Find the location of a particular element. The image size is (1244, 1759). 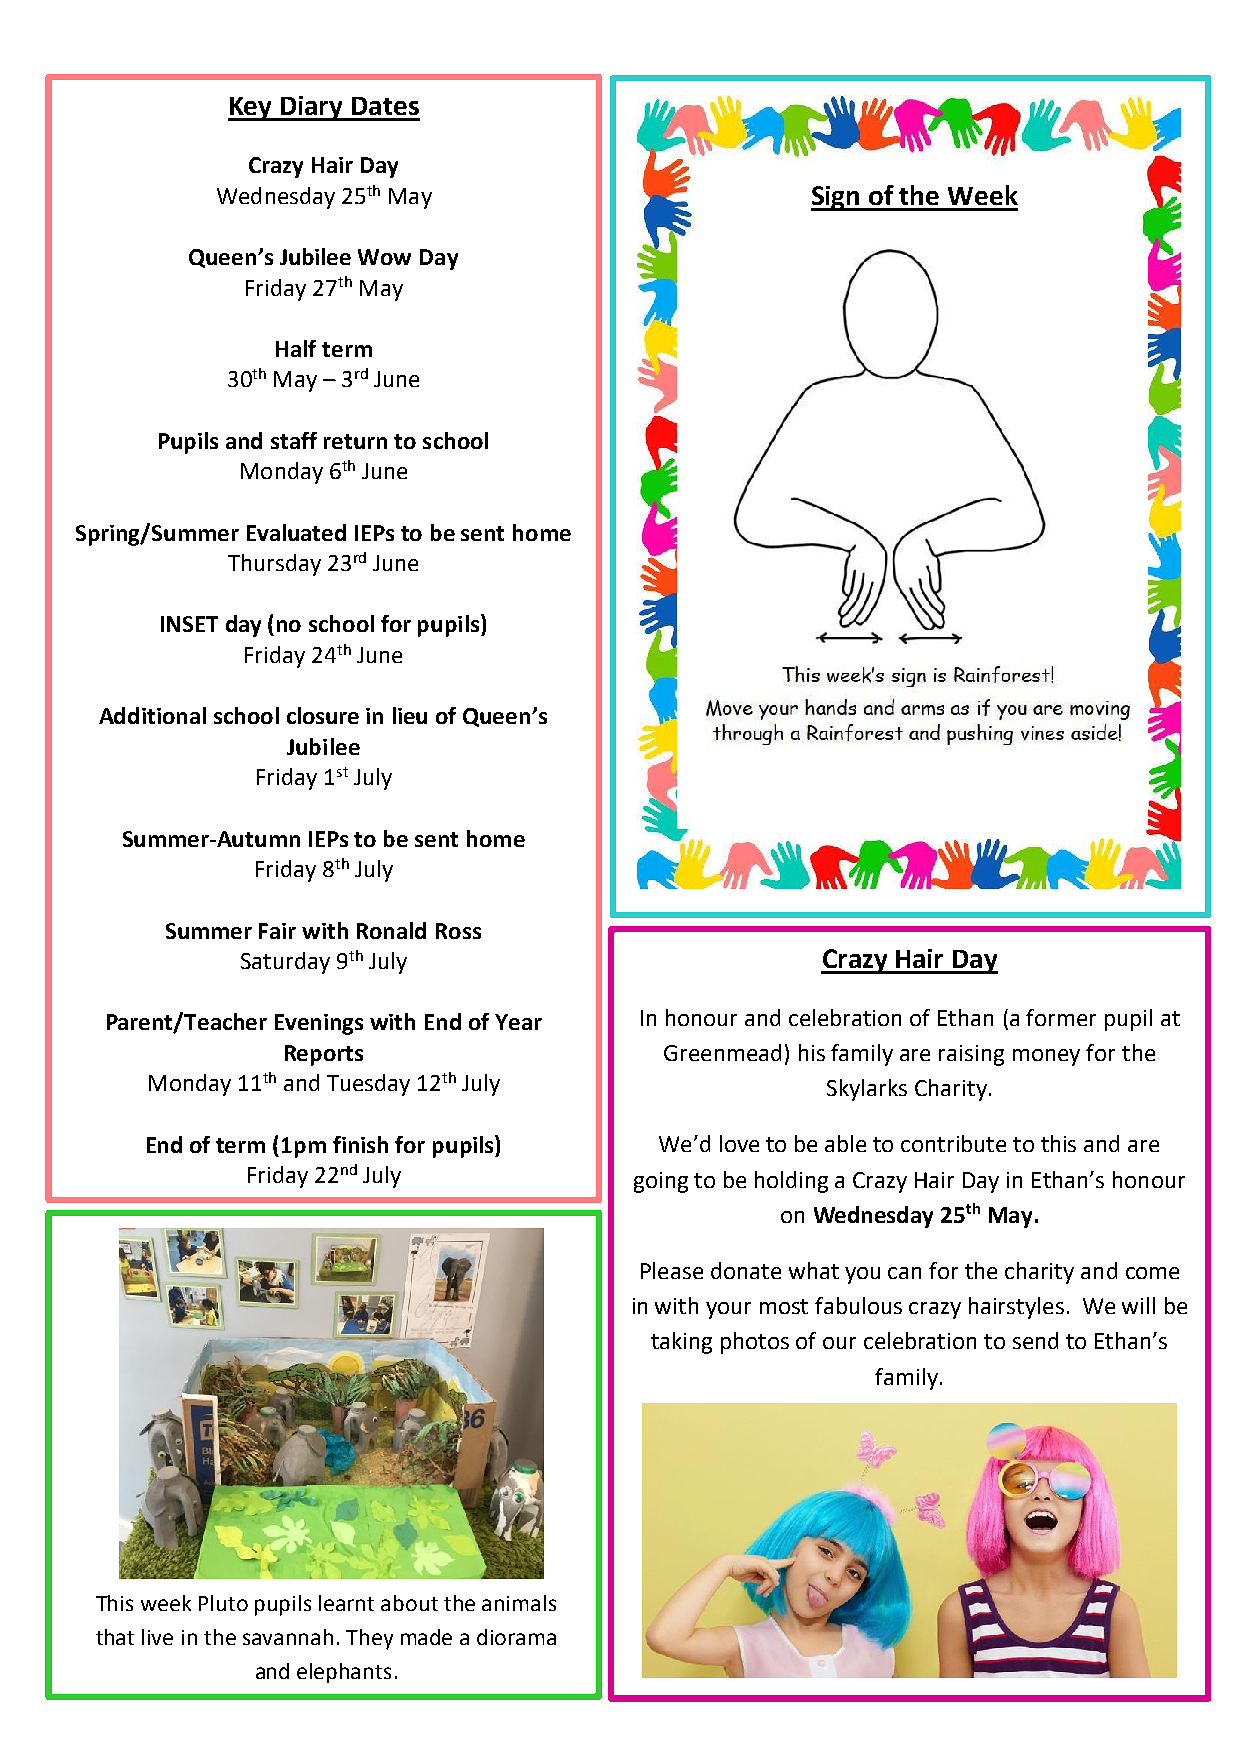

former is located at coordinates (1061, 1017).
